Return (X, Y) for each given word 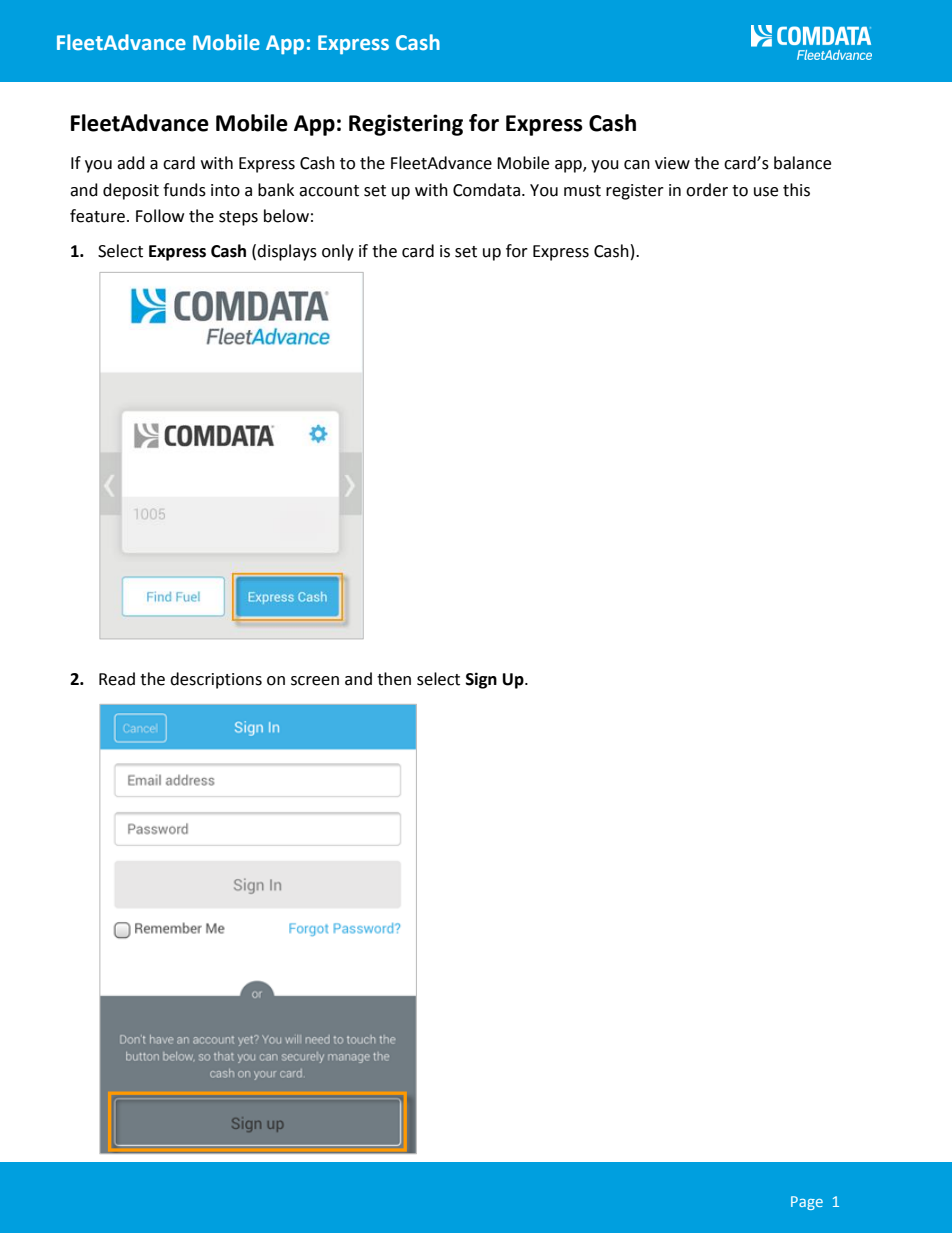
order (707, 190)
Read (117, 679)
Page (807, 1203)
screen (315, 681)
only (338, 252)
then (394, 679)
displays (287, 252)
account (329, 191)
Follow (160, 216)
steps (238, 218)
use (766, 192)
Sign (481, 680)
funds (184, 190)
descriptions (216, 680)
